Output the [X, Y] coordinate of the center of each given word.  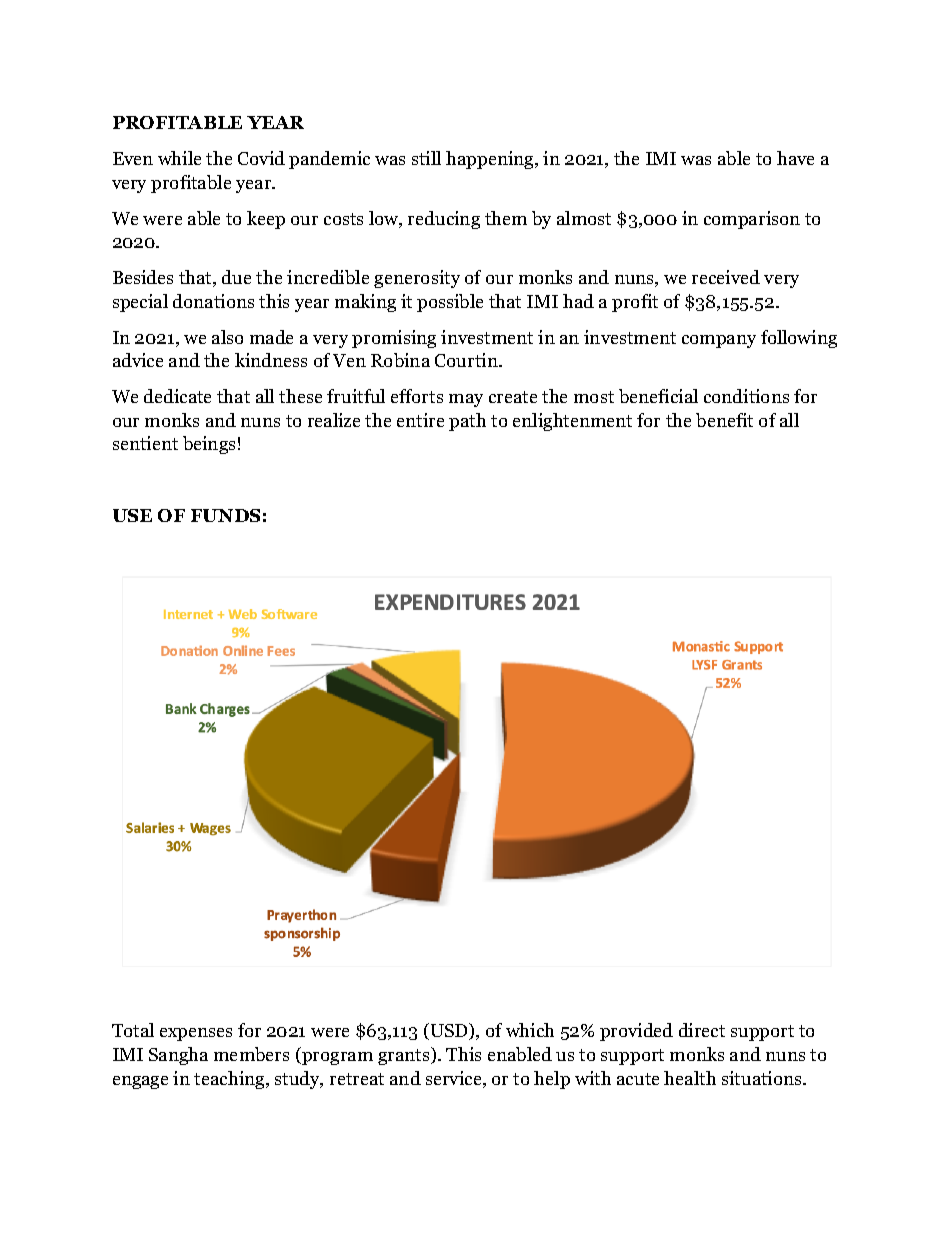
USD [451, 1031]
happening [491, 160]
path [467, 422]
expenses [196, 1034]
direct [702, 1030]
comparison [752, 220]
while [179, 158]
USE [132, 515]
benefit [724, 420]
